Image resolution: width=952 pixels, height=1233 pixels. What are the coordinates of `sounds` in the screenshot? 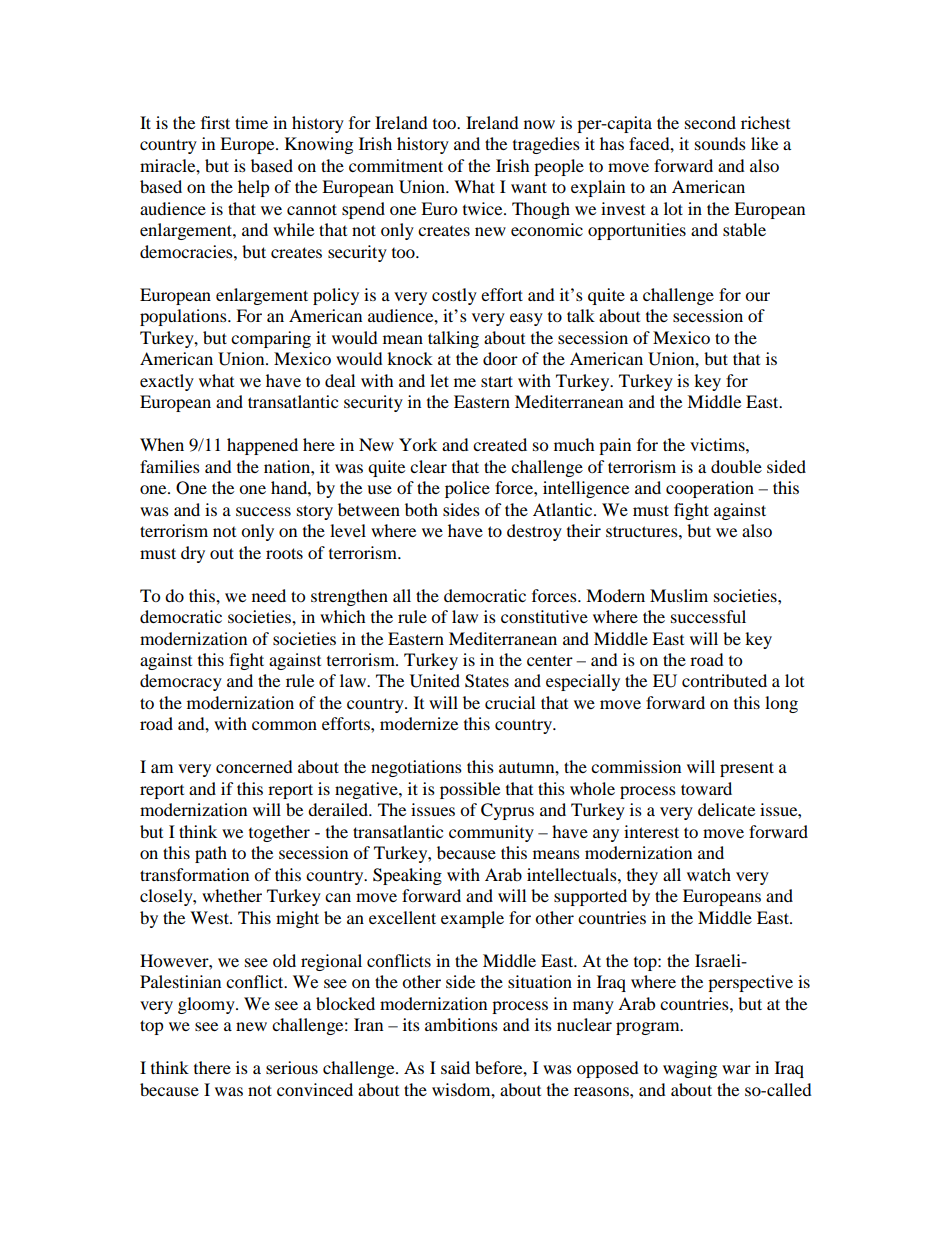 It's located at (720, 143).
